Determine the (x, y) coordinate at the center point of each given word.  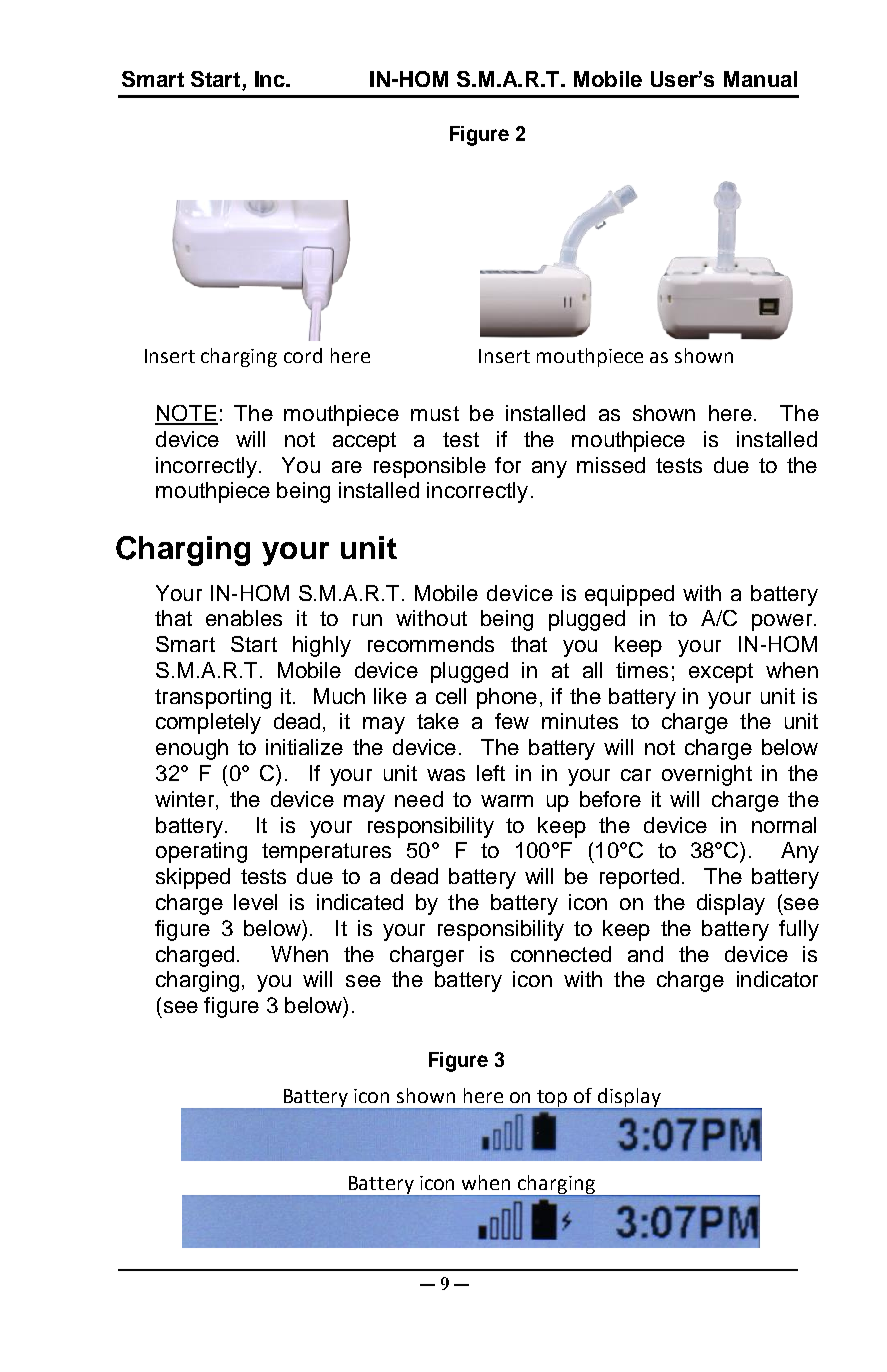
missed (611, 465)
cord (303, 355)
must (435, 413)
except (721, 673)
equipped (629, 595)
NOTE (186, 414)
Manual (760, 79)
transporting (213, 698)
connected (561, 954)
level (255, 902)
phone (507, 698)
